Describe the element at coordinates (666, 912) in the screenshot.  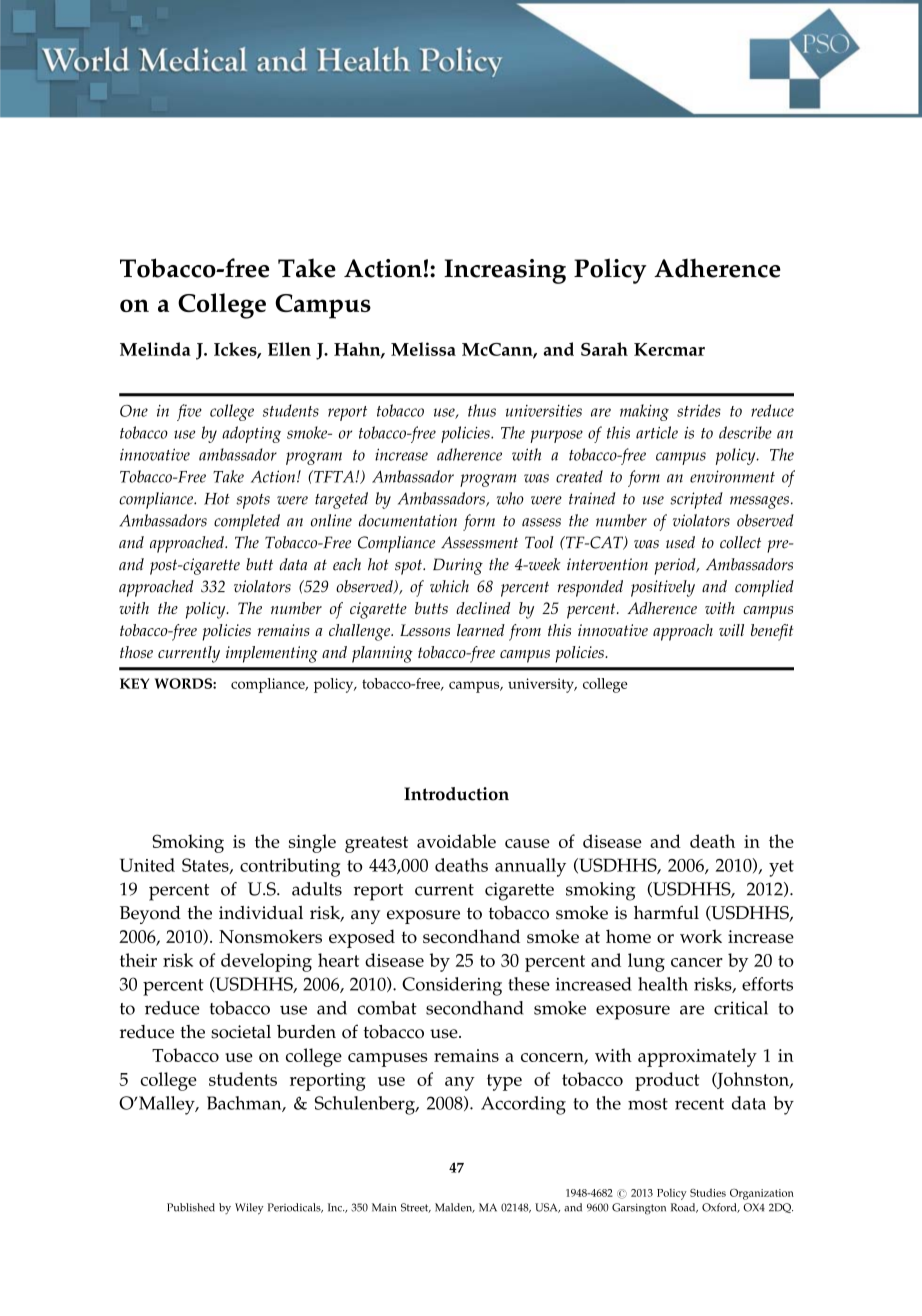
I see `harmful` at that location.
